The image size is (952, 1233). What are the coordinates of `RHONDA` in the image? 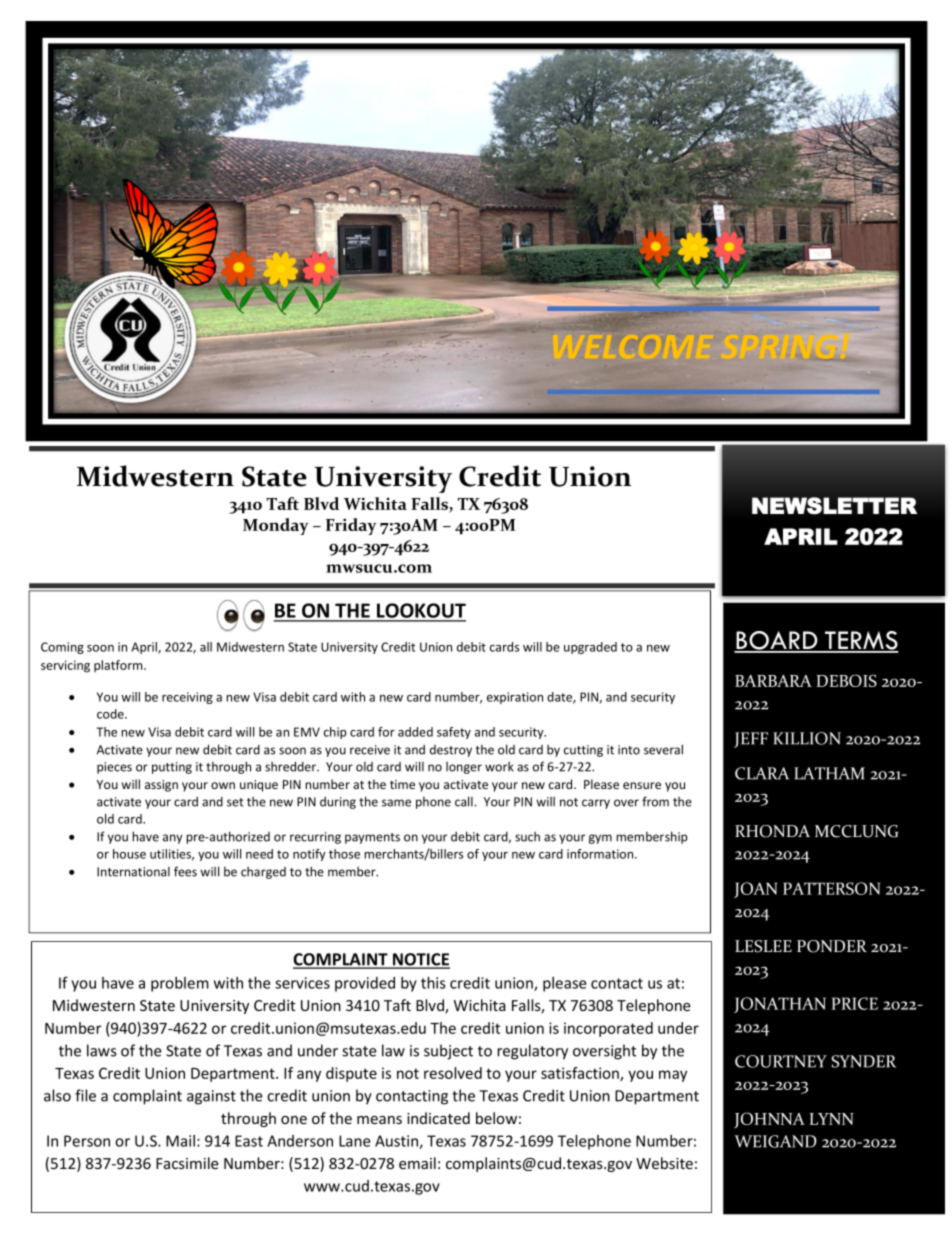 It's located at (772, 831).
